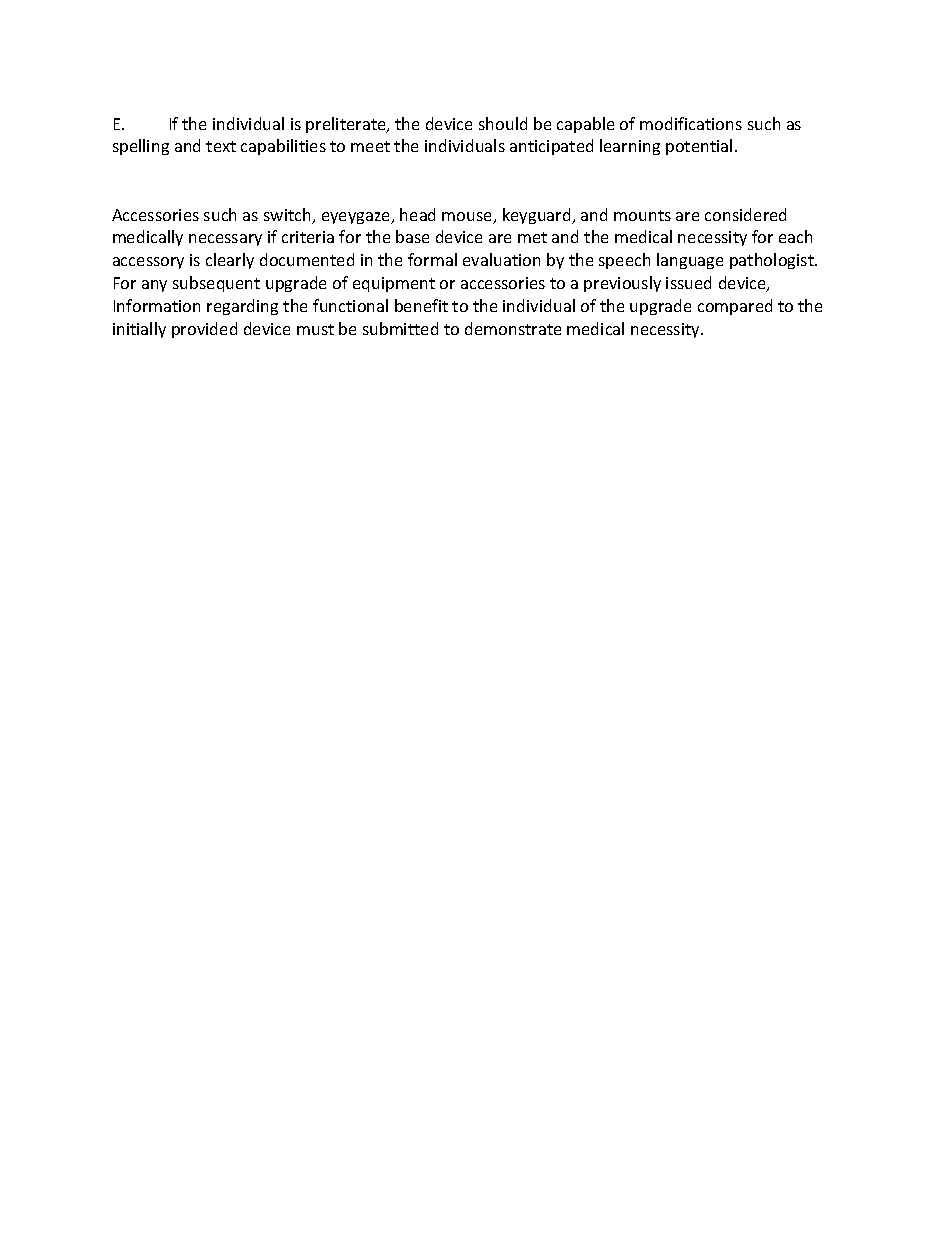  I want to click on demonstrate, so click(513, 328).
